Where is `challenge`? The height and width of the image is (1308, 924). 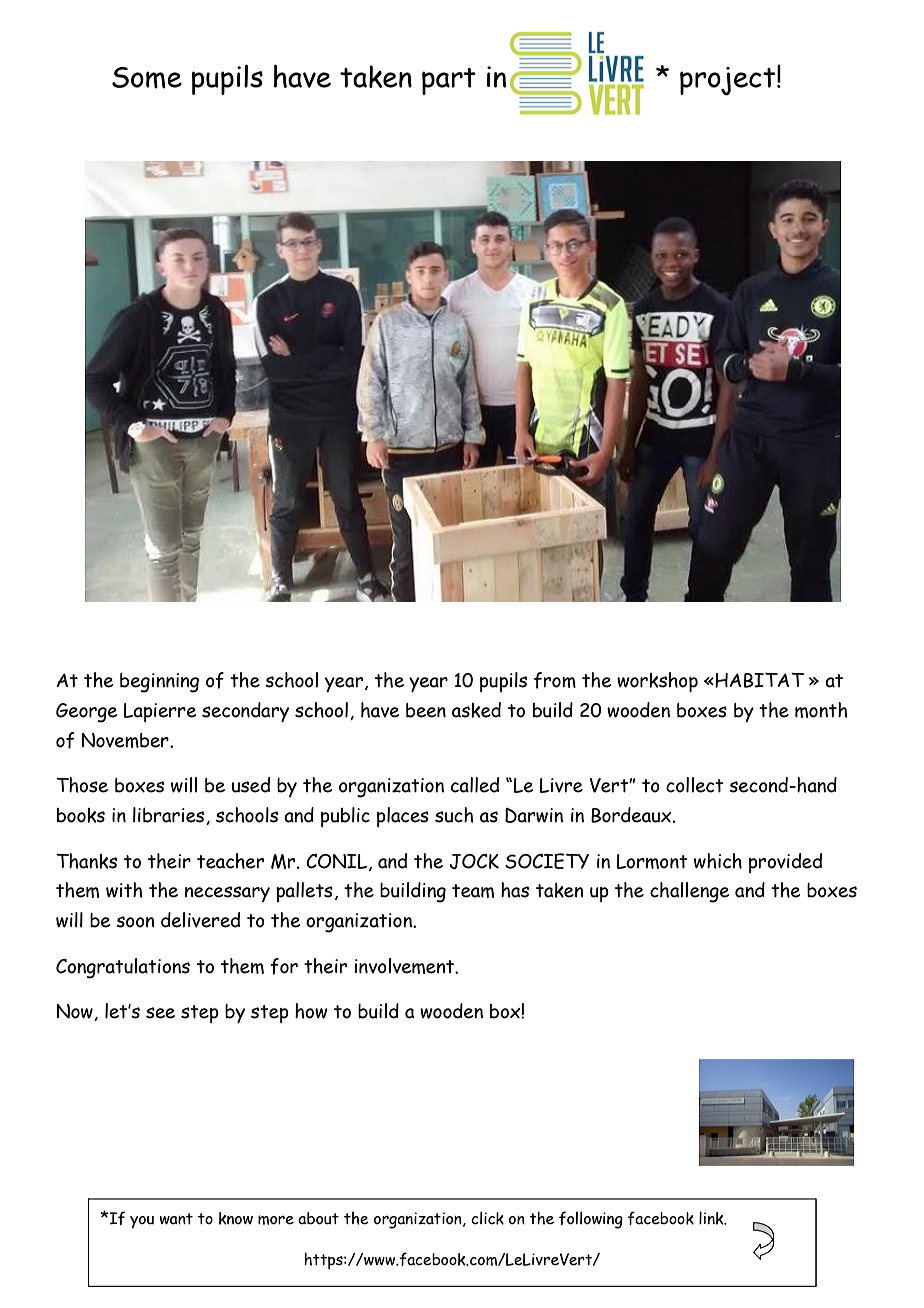 challenge is located at coordinates (689, 892).
